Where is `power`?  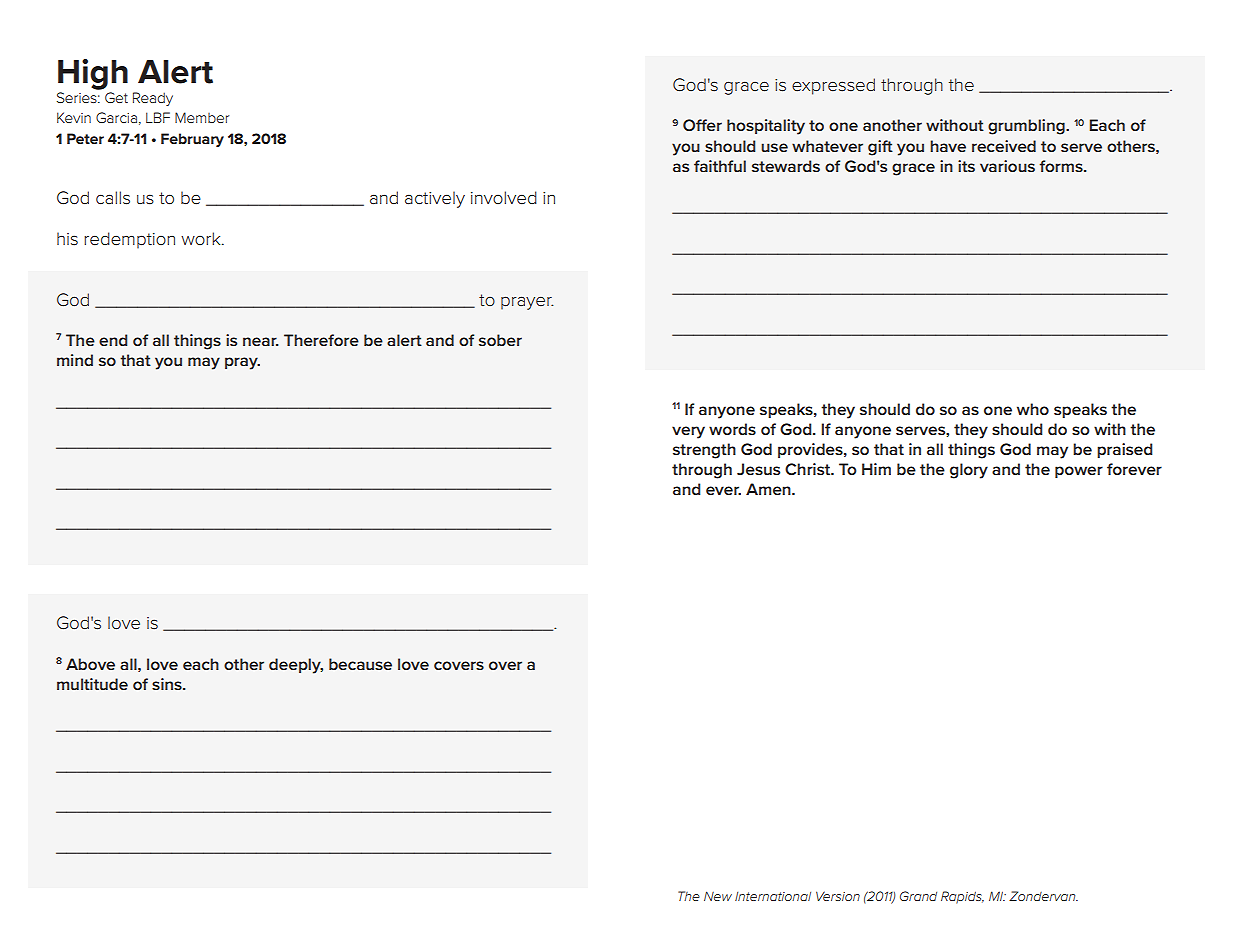 power is located at coordinates (1079, 472).
